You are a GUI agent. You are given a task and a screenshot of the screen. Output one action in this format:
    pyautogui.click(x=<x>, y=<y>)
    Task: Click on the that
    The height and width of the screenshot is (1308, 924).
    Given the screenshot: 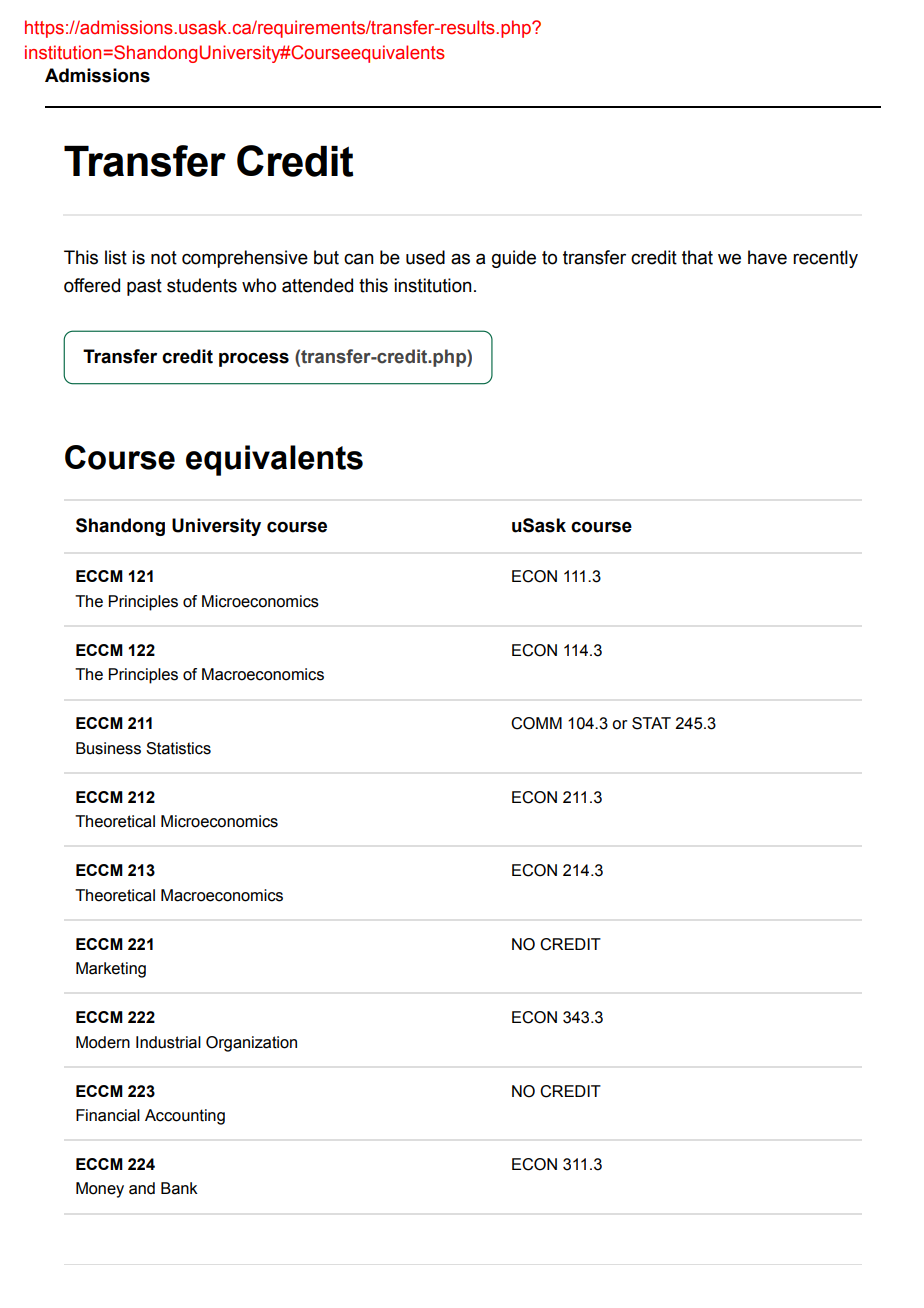 What is the action you would take?
    pyautogui.click(x=697, y=257)
